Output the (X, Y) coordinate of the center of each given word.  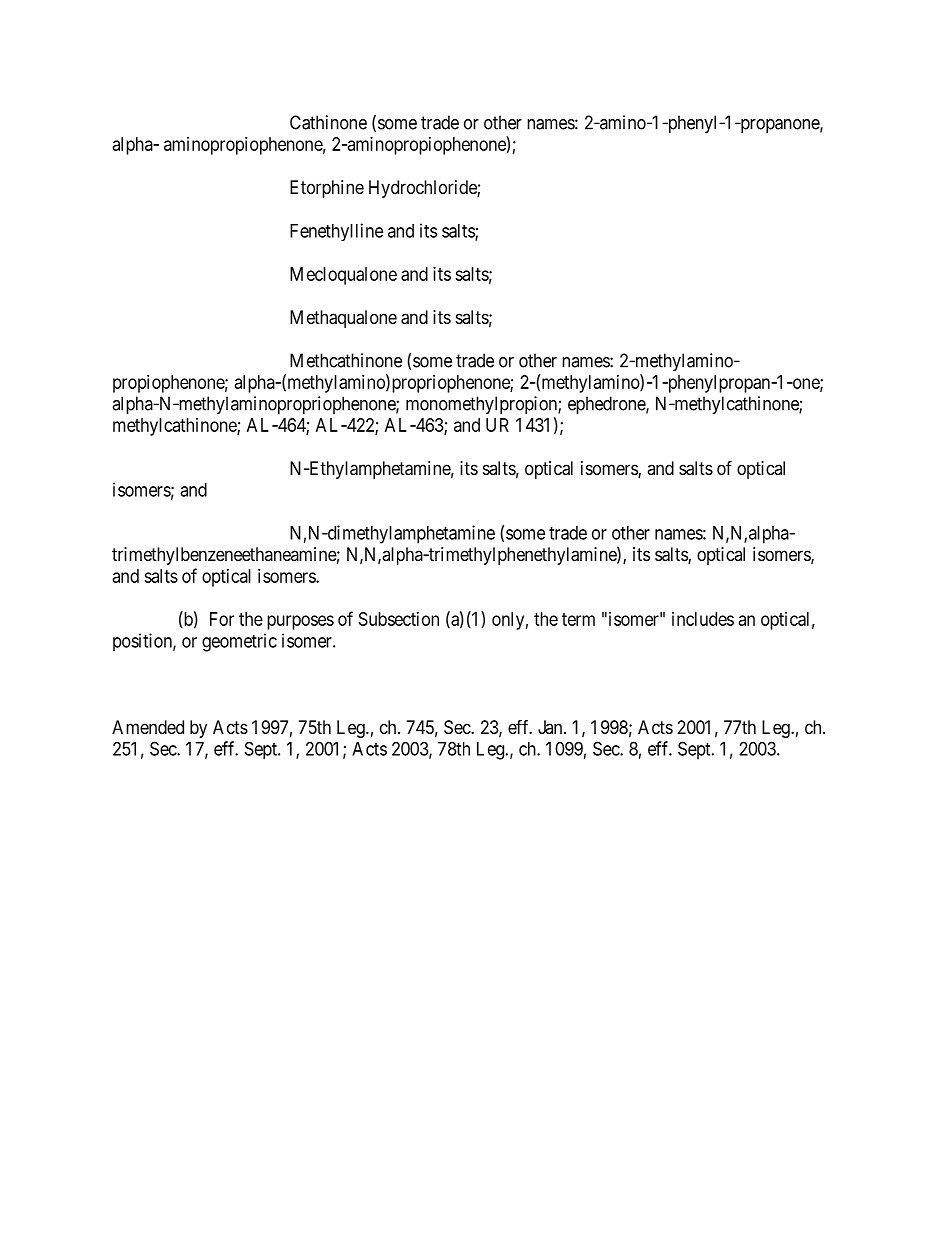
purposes (300, 622)
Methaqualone (343, 319)
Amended (148, 727)
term (578, 619)
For (222, 619)
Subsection (399, 619)
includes (703, 619)
